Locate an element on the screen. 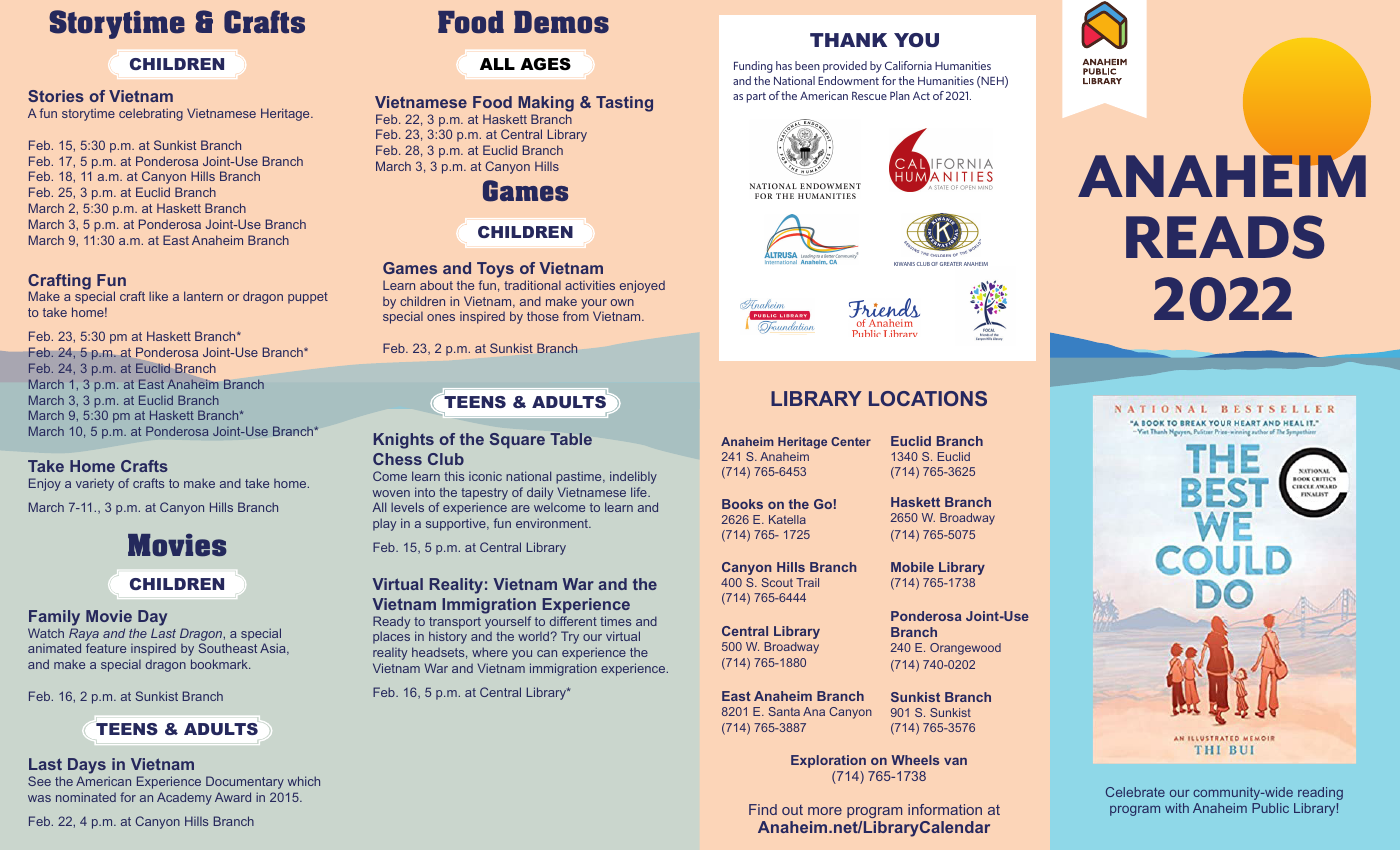 Image resolution: width=1400 pixels, height=850 pixels. READS is located at coordinates (1225, 237).
